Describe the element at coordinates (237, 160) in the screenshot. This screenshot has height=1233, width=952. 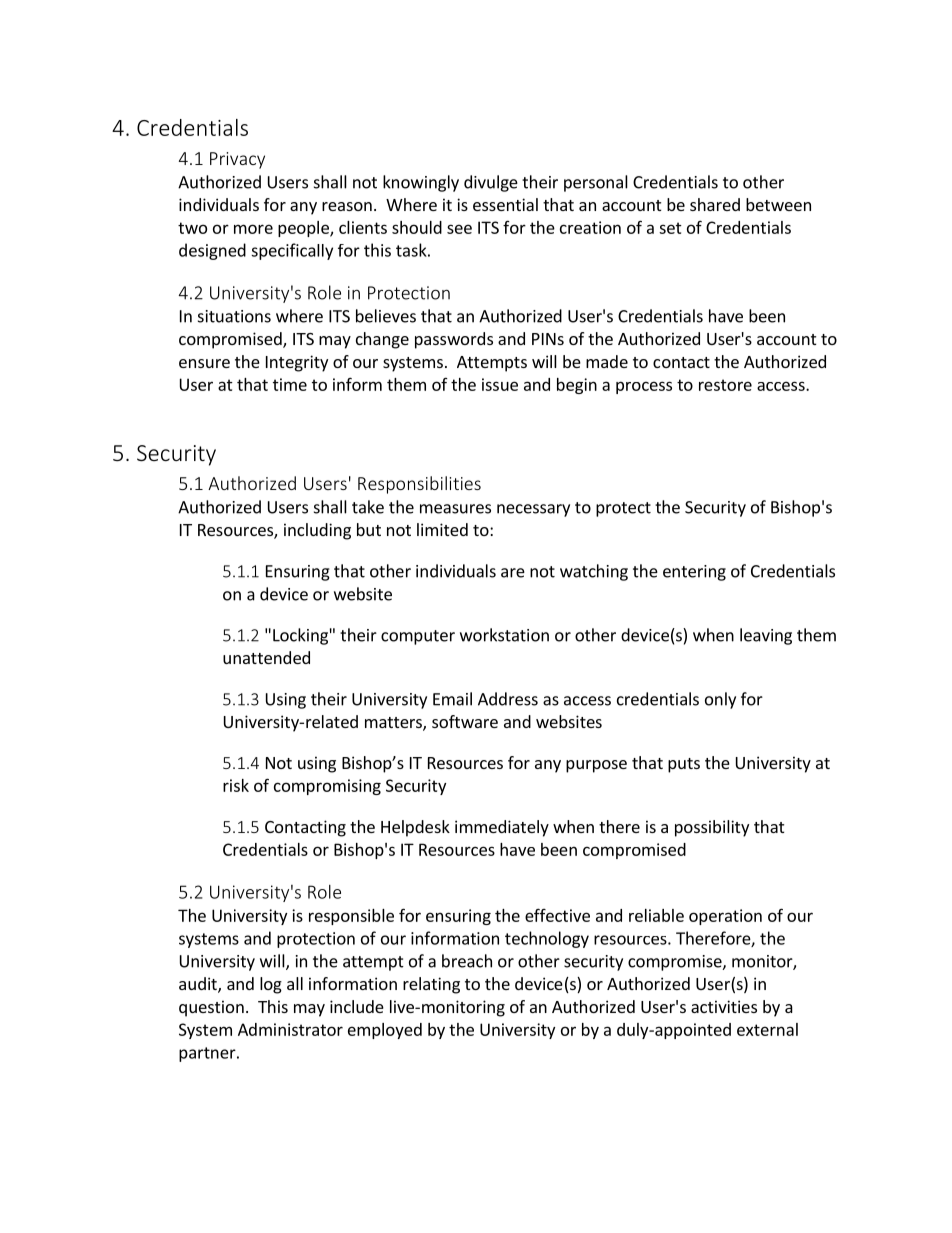
I see `Privacy` at that location.
